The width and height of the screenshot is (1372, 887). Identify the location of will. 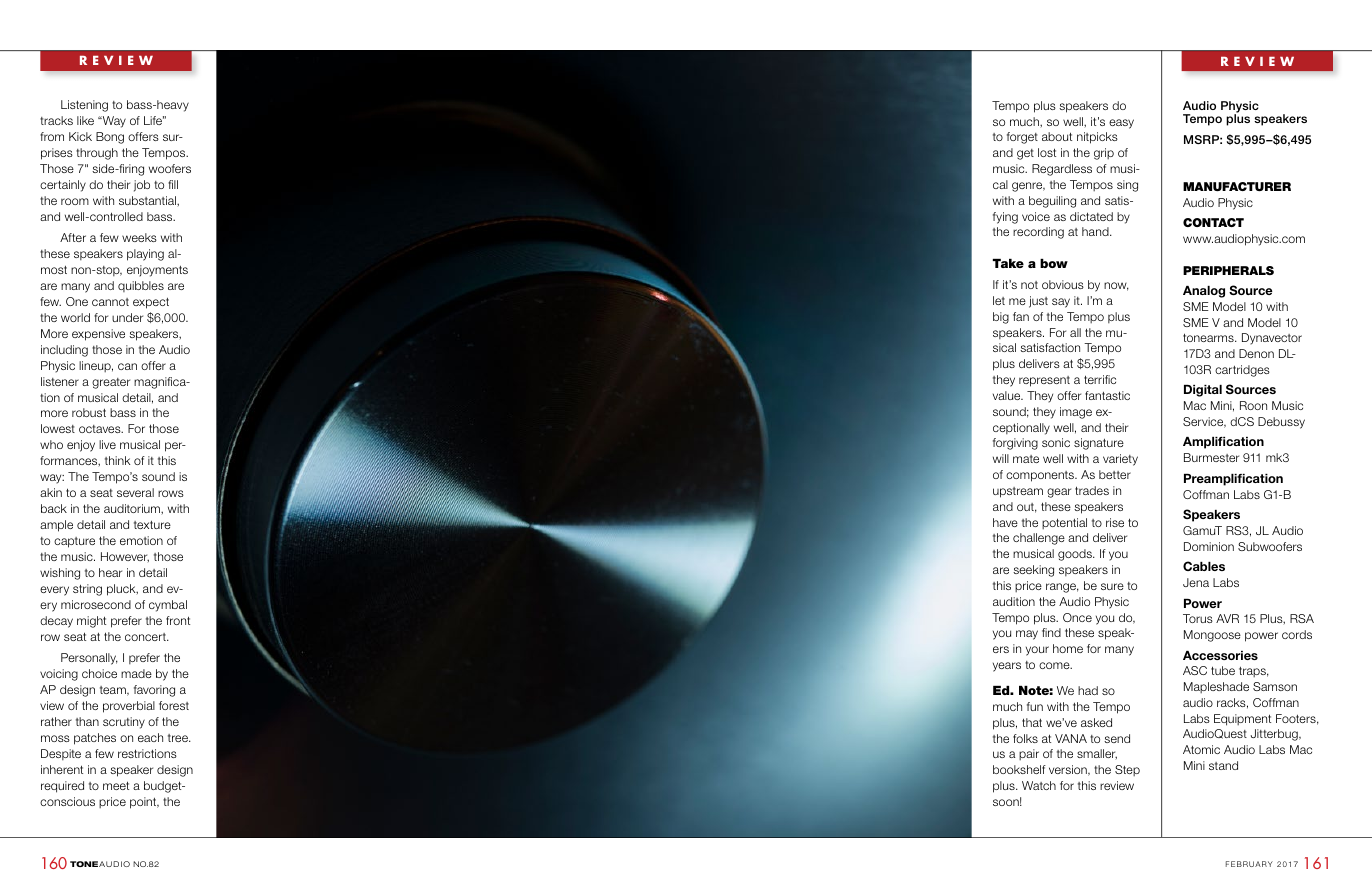
(1001, 458).
